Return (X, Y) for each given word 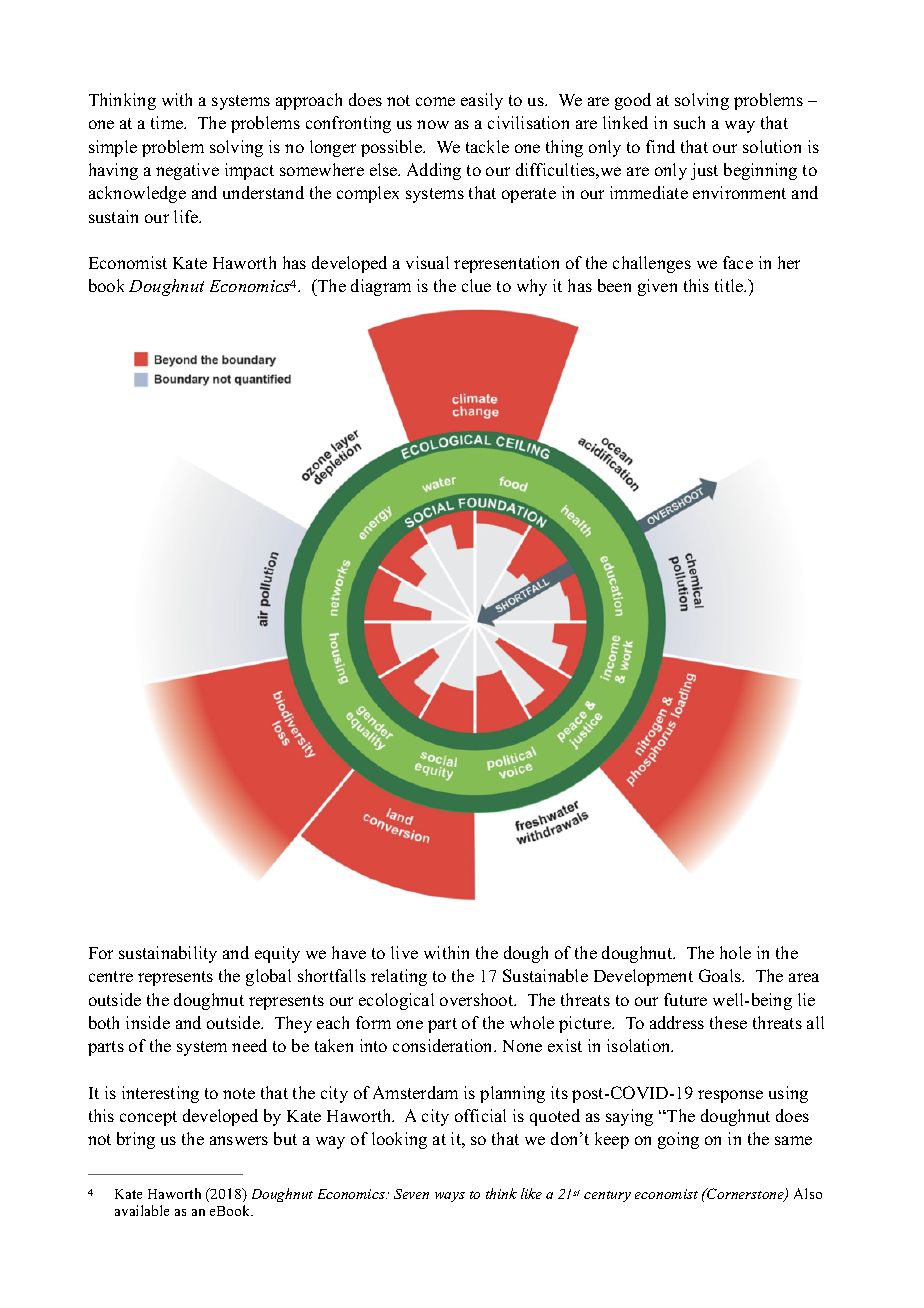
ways (450, 1197)
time (168, 122)
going (678, 1140)
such (689, 122)
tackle (487, 146)
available (142, 1210)
